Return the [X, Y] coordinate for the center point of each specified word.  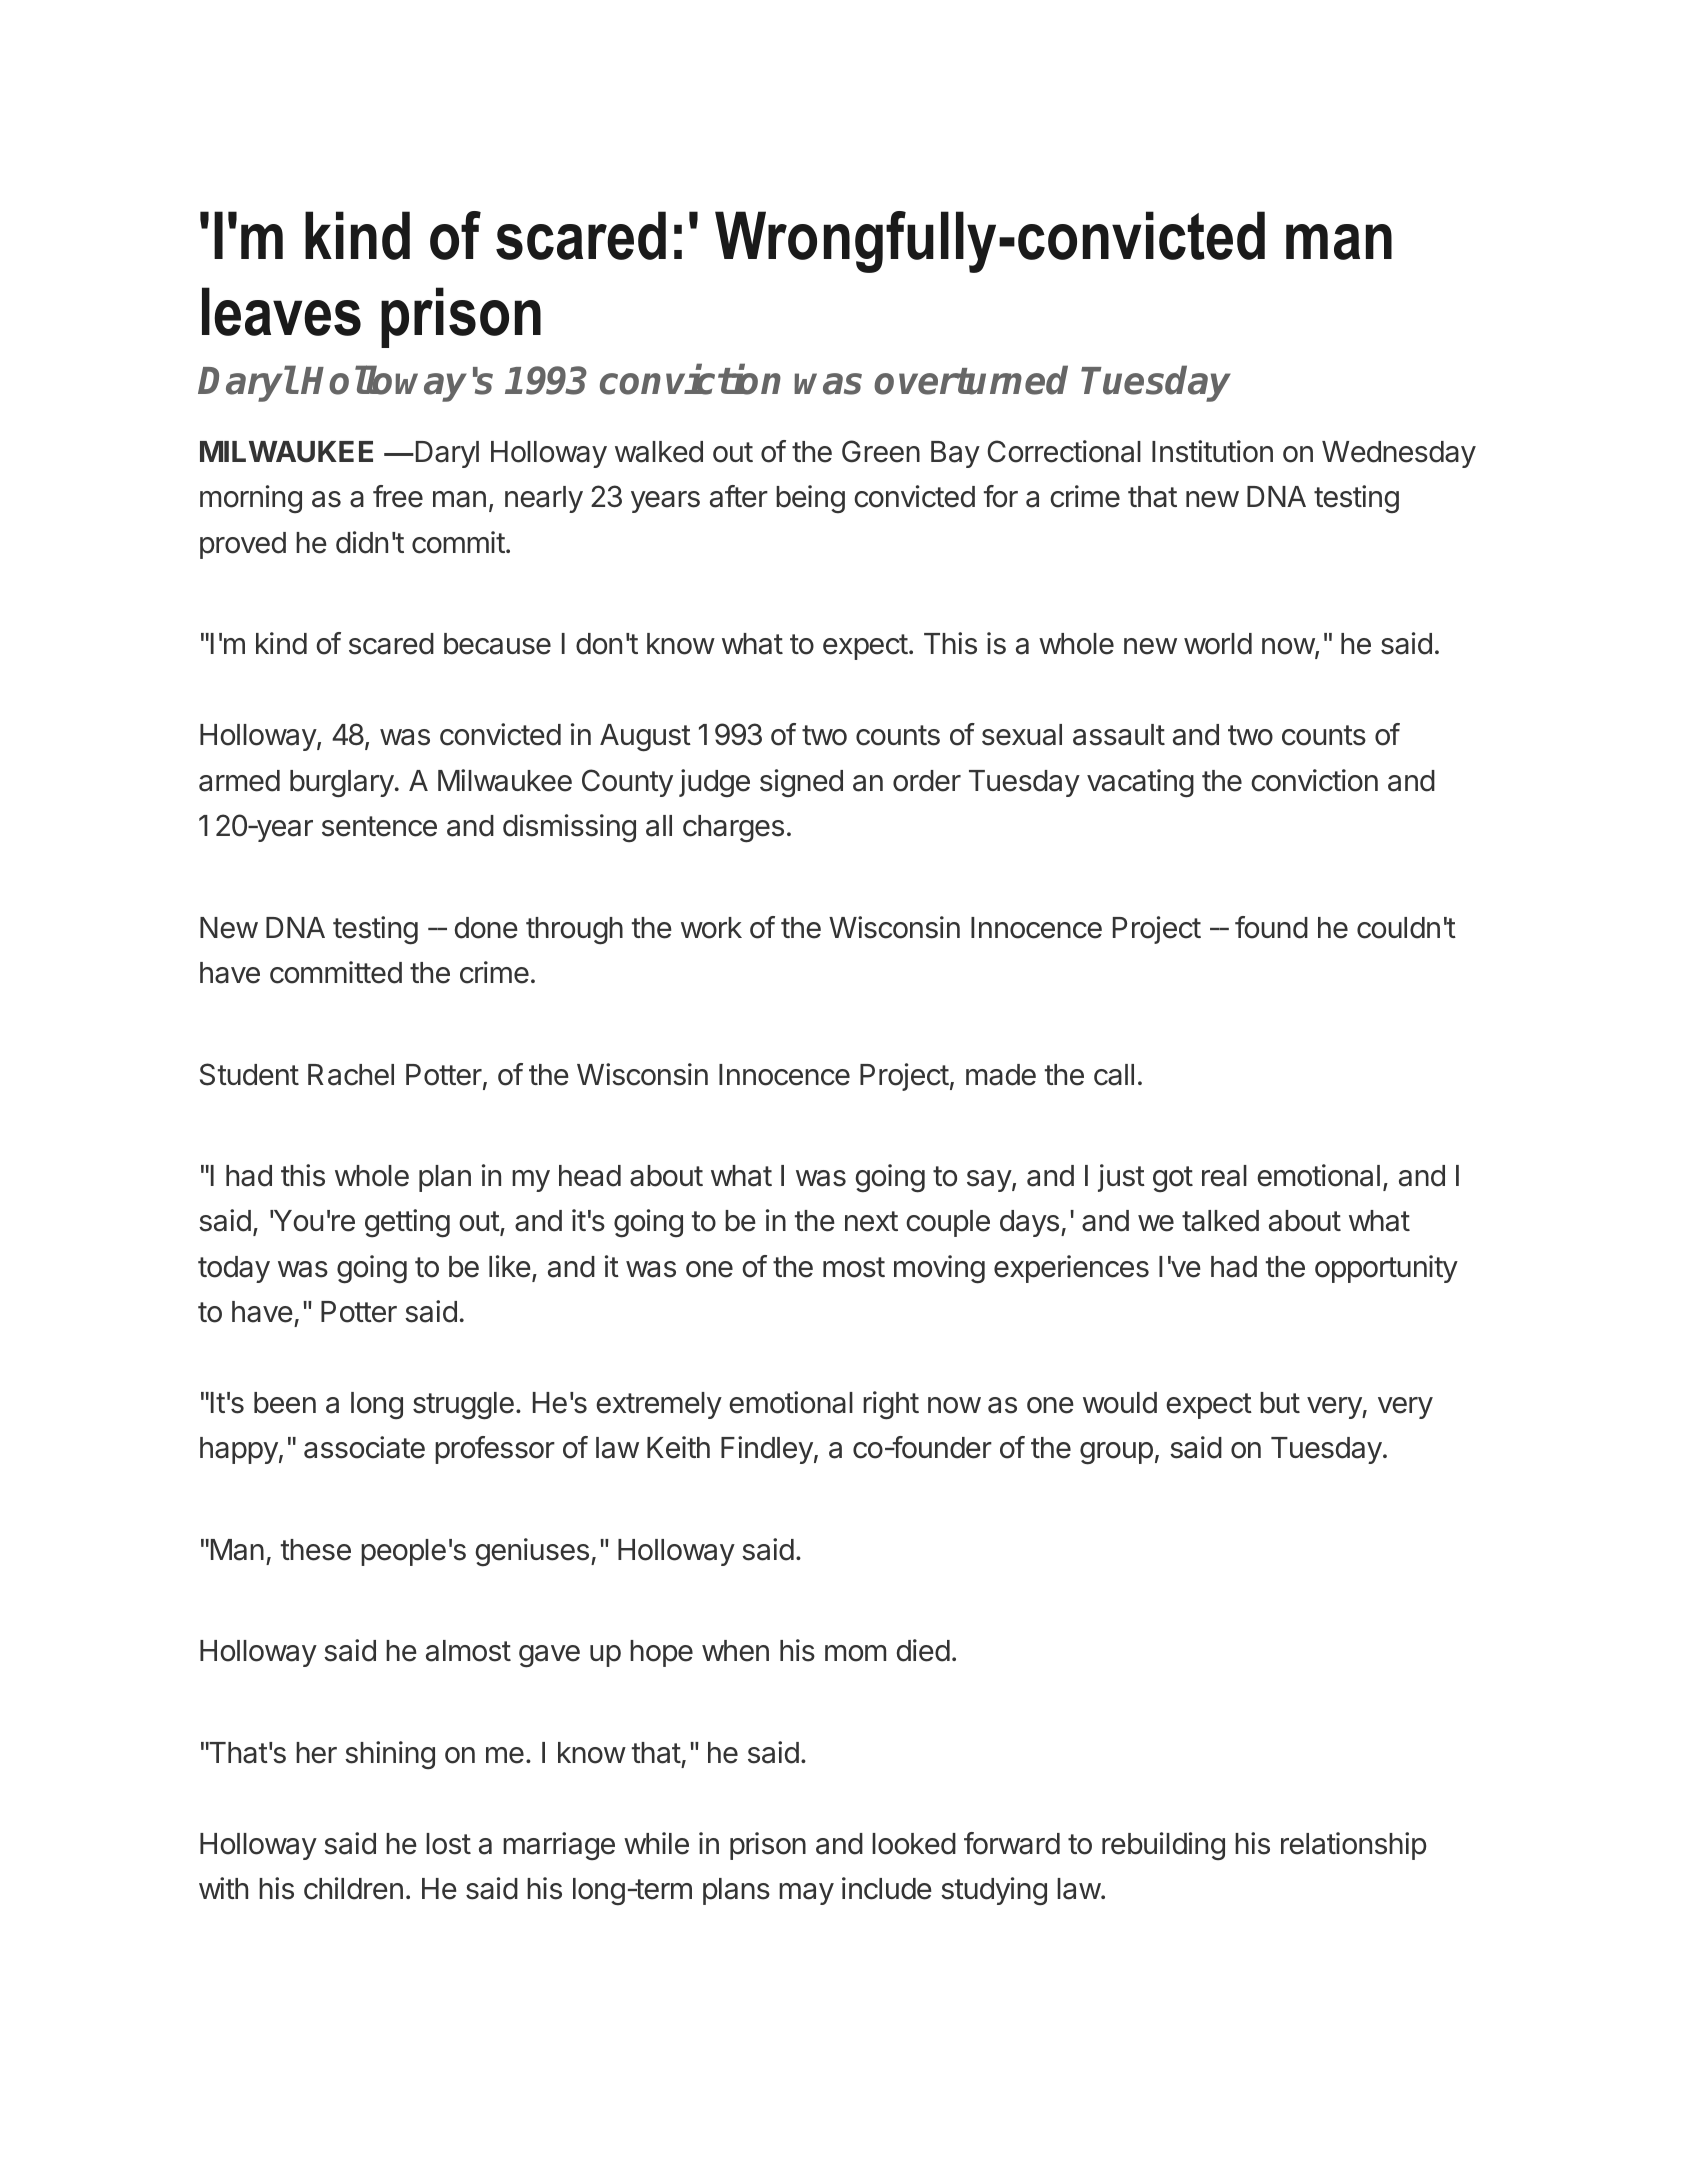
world [1218, 644]
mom [855, 1653]
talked [1220, 1221]
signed [801, 783]
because [497, 644]
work [711, 928]
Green [881, 451]
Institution [1212, 451]
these [316, 1550]
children [353, 1888]
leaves [281, 311]
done [486, 928]
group [1116, 1453]
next [871, 1221]
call [1114, 1075]
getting [407, 1223]
